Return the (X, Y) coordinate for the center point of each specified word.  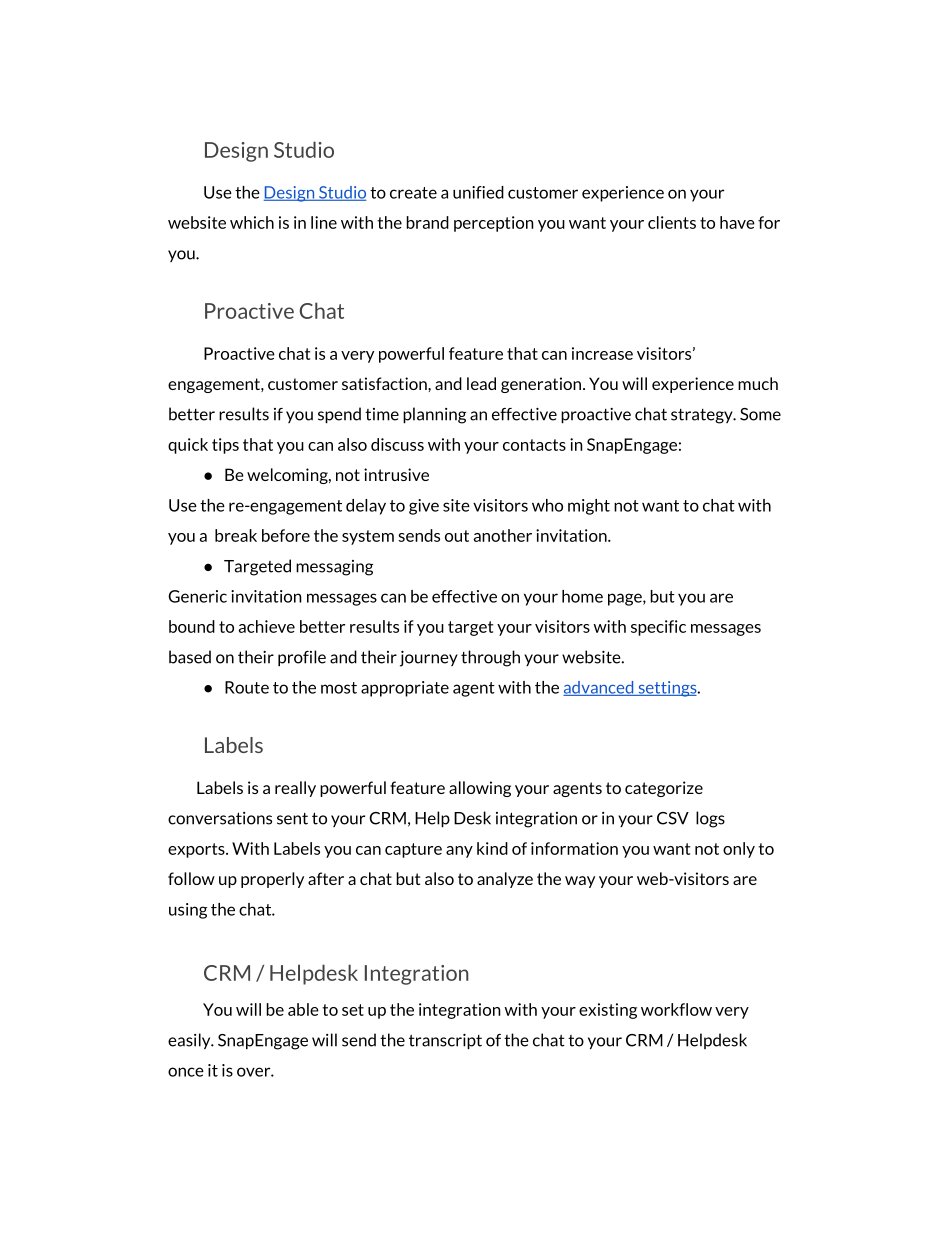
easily (190, 1041)
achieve (267, 626)
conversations (220, 818)
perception (494, 224)
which (252, 222)
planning (434, 415)
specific (658, 628)
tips (225, 446)
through (490, 658)
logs (710, 819)
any (459, 852)
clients (672, 222)
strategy (703, 416)
